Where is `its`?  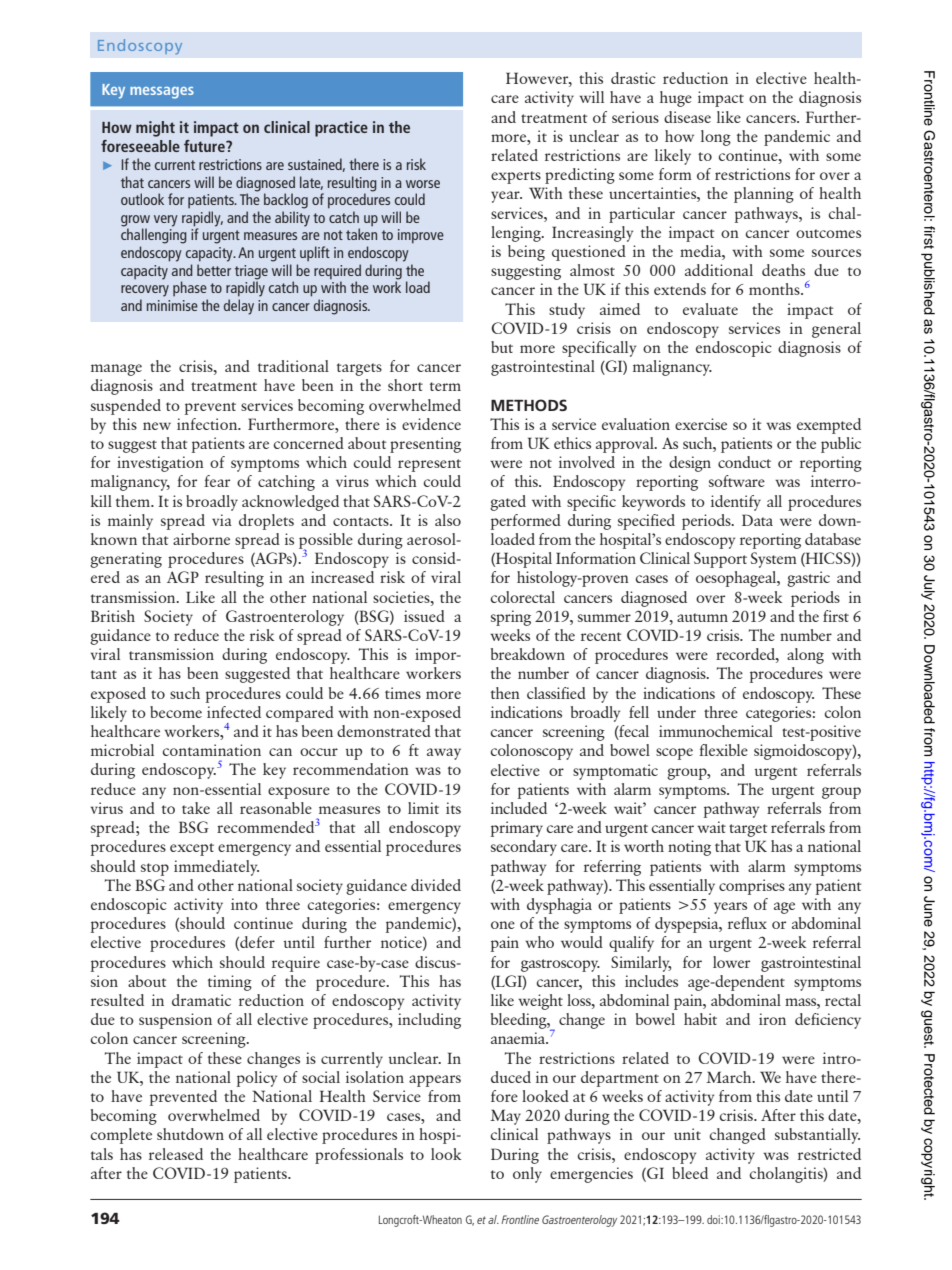
its is located at coordinates (453, 808).
